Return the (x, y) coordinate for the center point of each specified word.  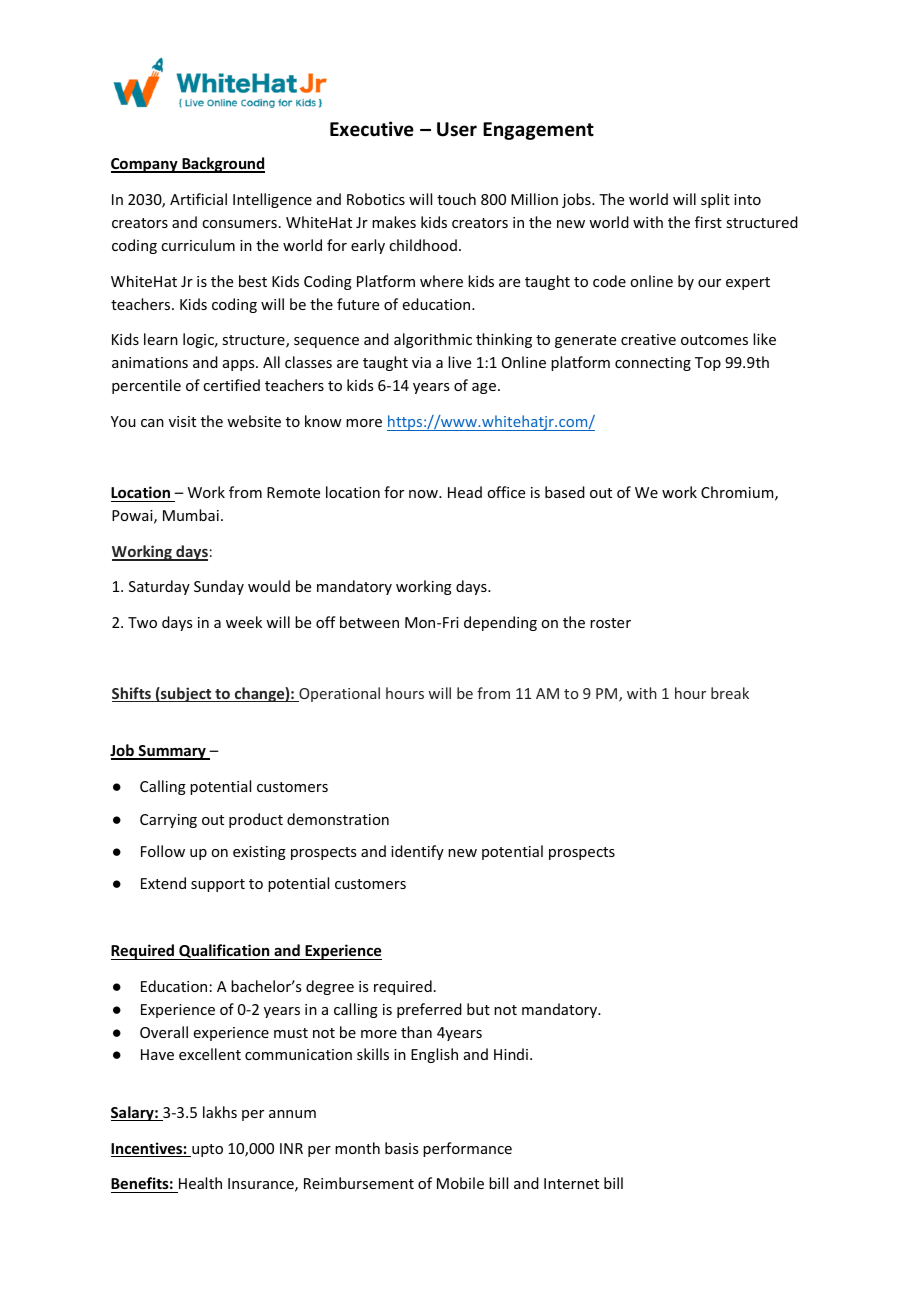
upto (206, 1150)
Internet (571, 1183)
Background (222, 165)
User (457, 129)
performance (467, 1149)
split (715, 200)
